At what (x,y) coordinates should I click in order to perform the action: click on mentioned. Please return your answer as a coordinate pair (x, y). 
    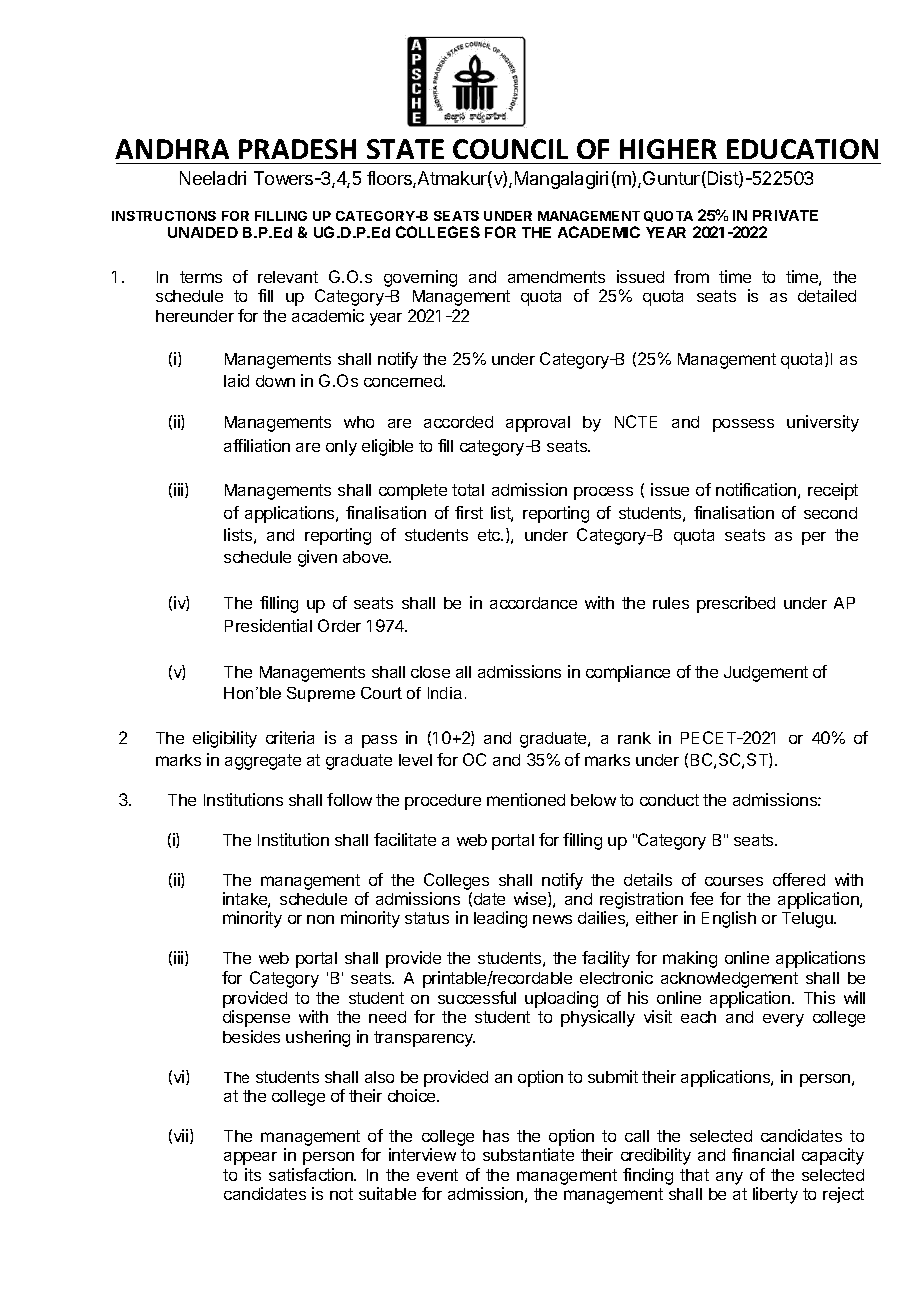
    Looking at the image, I should click on (526, 799).
